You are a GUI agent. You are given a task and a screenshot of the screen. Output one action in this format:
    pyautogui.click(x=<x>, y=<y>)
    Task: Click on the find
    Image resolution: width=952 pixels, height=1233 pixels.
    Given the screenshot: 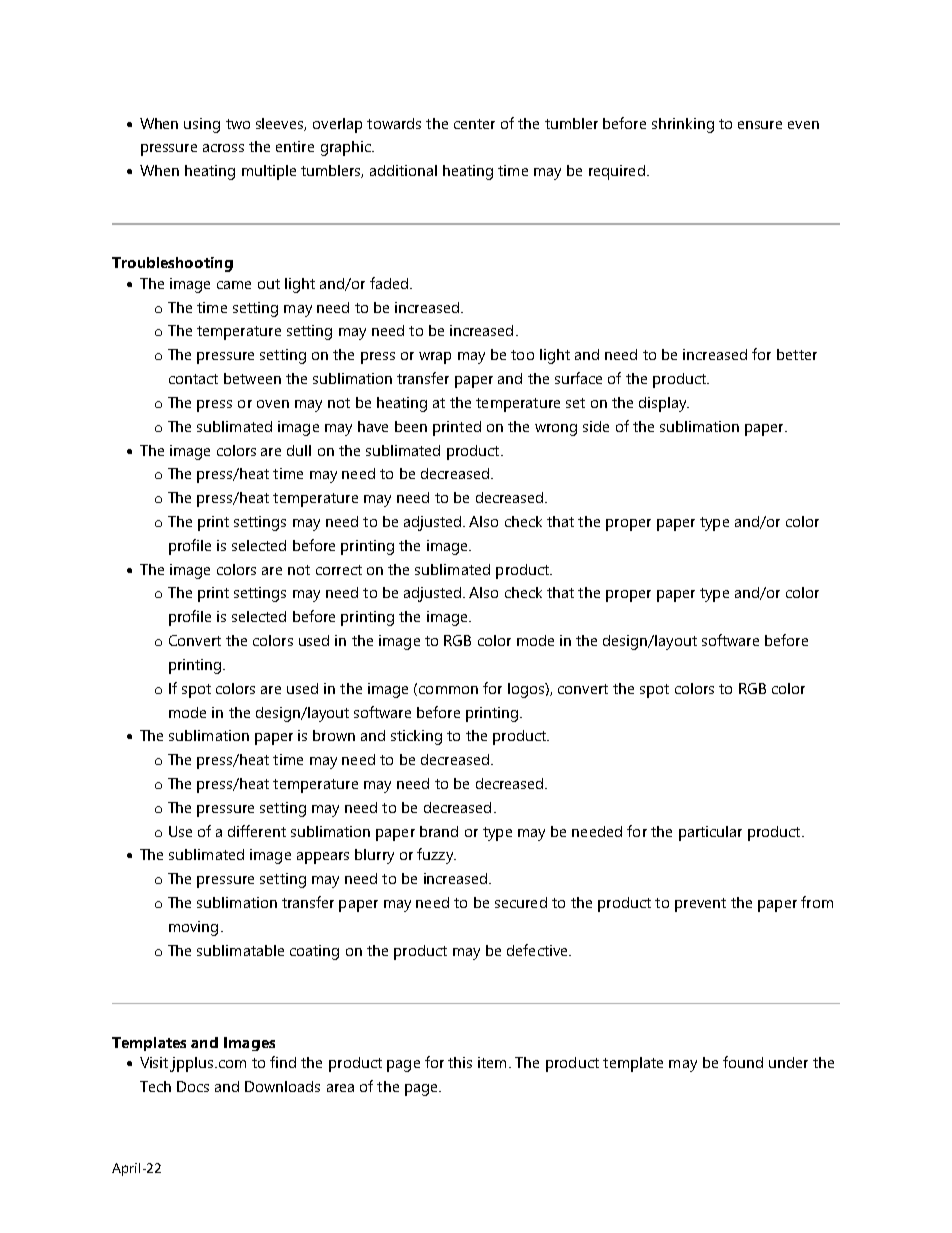 What is the action you would take?
    pyautogui.click(x=283, y=1062)
